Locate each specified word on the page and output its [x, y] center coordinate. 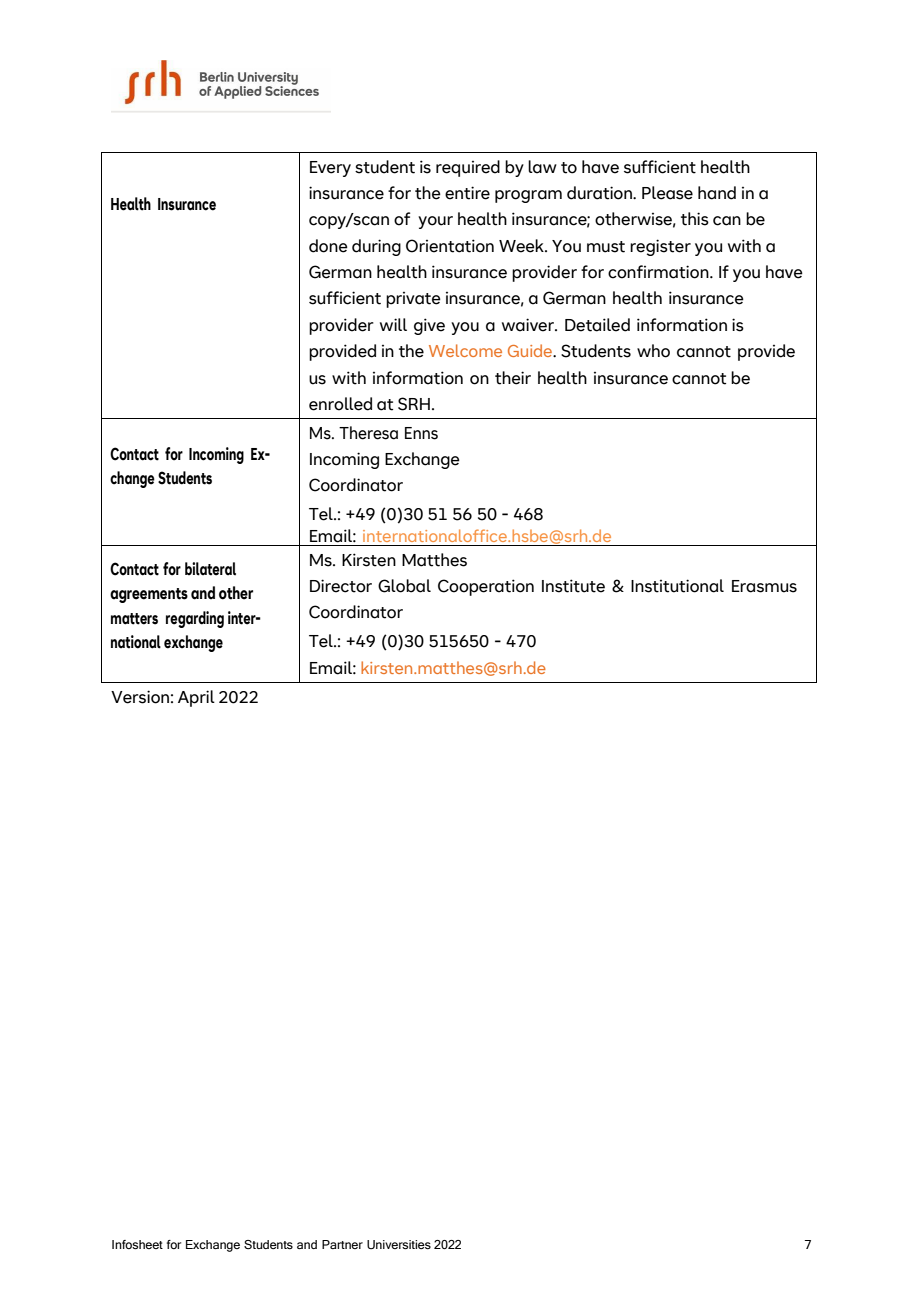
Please [667, 193]
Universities [399, 1244]
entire [467, 193]
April [196, 698]
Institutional [677, 586]
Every [330, 169]
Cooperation [486, 587]
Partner [342, 1244]
